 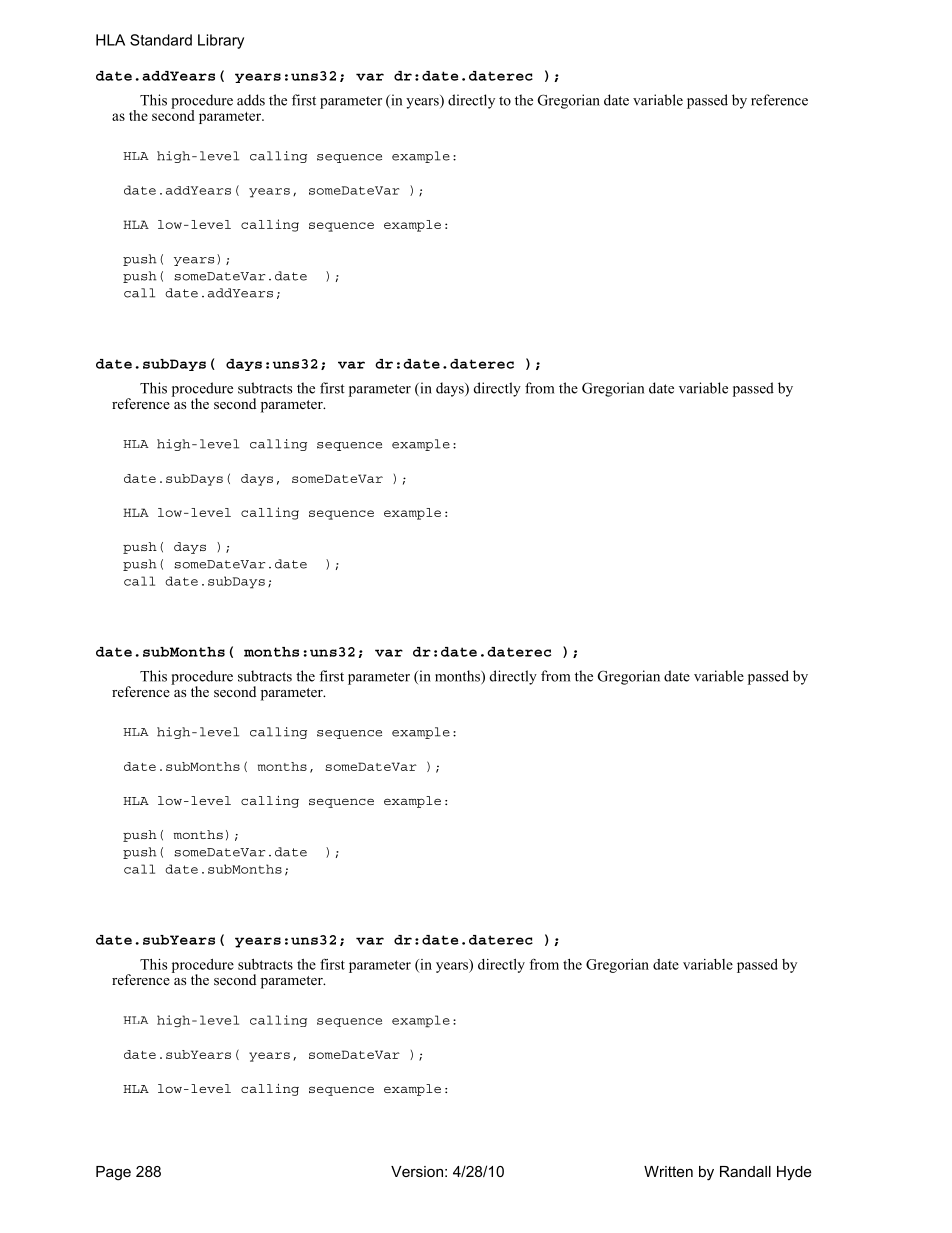 I want to click on adds, so click(x=251, y=100).
